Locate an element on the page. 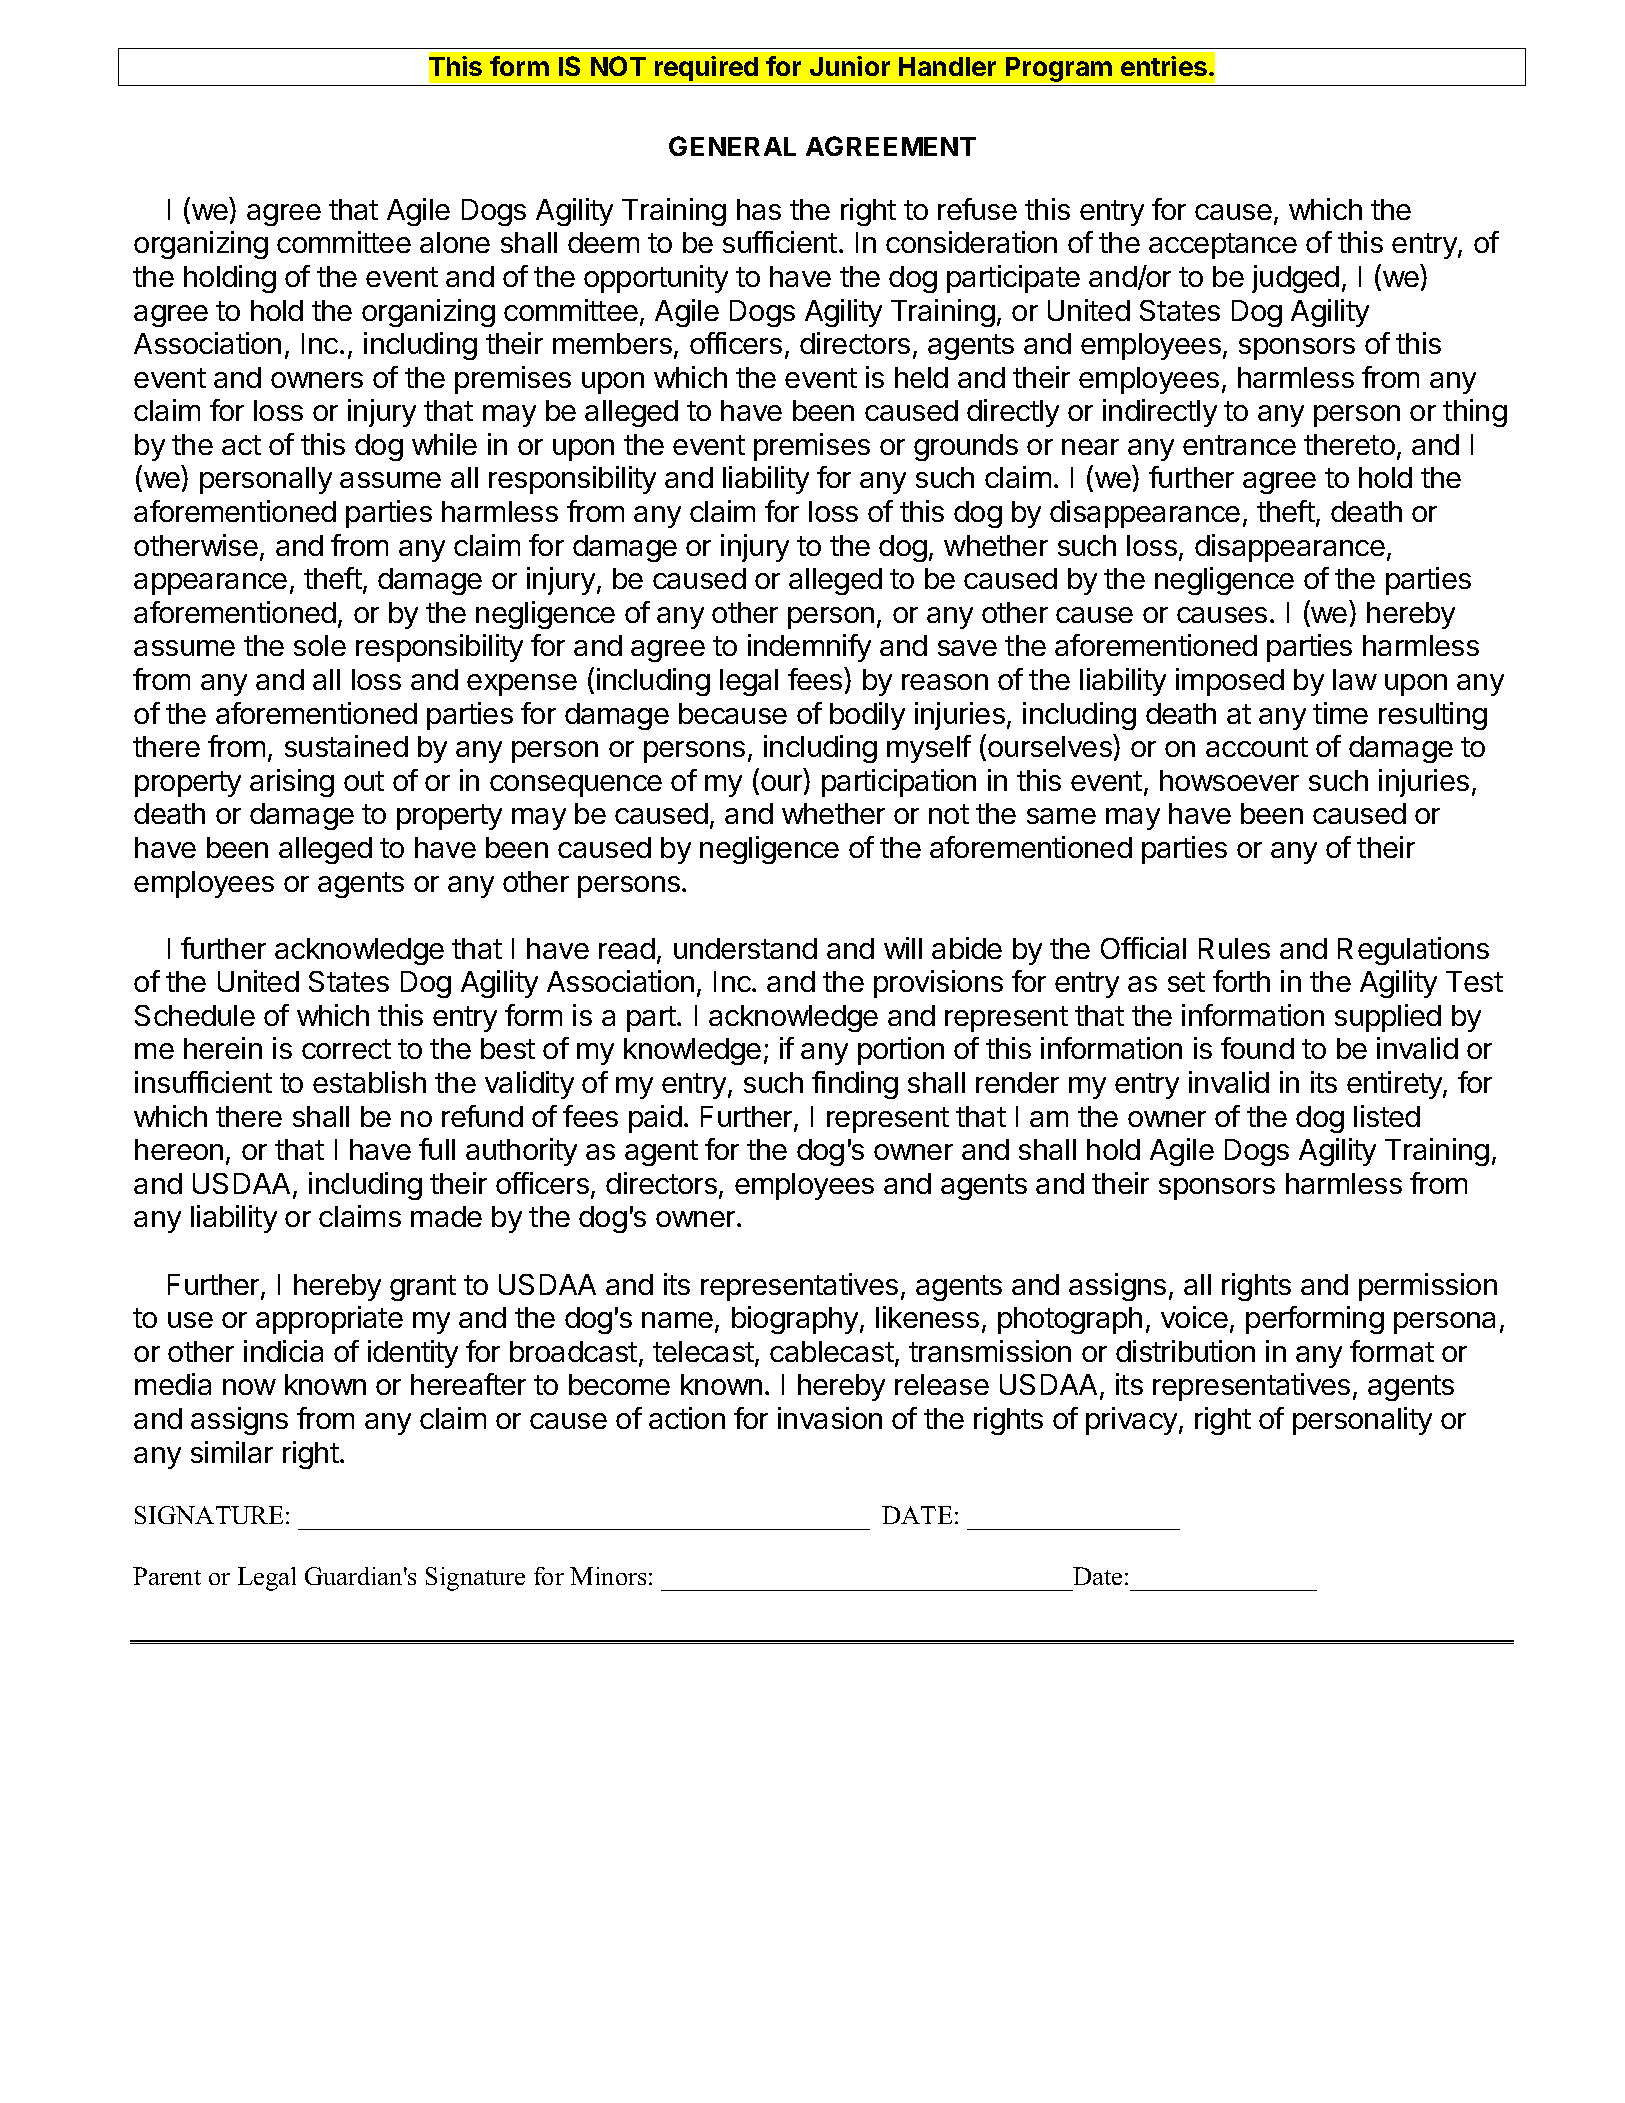  finding is located at coordinates (855, 1085).
